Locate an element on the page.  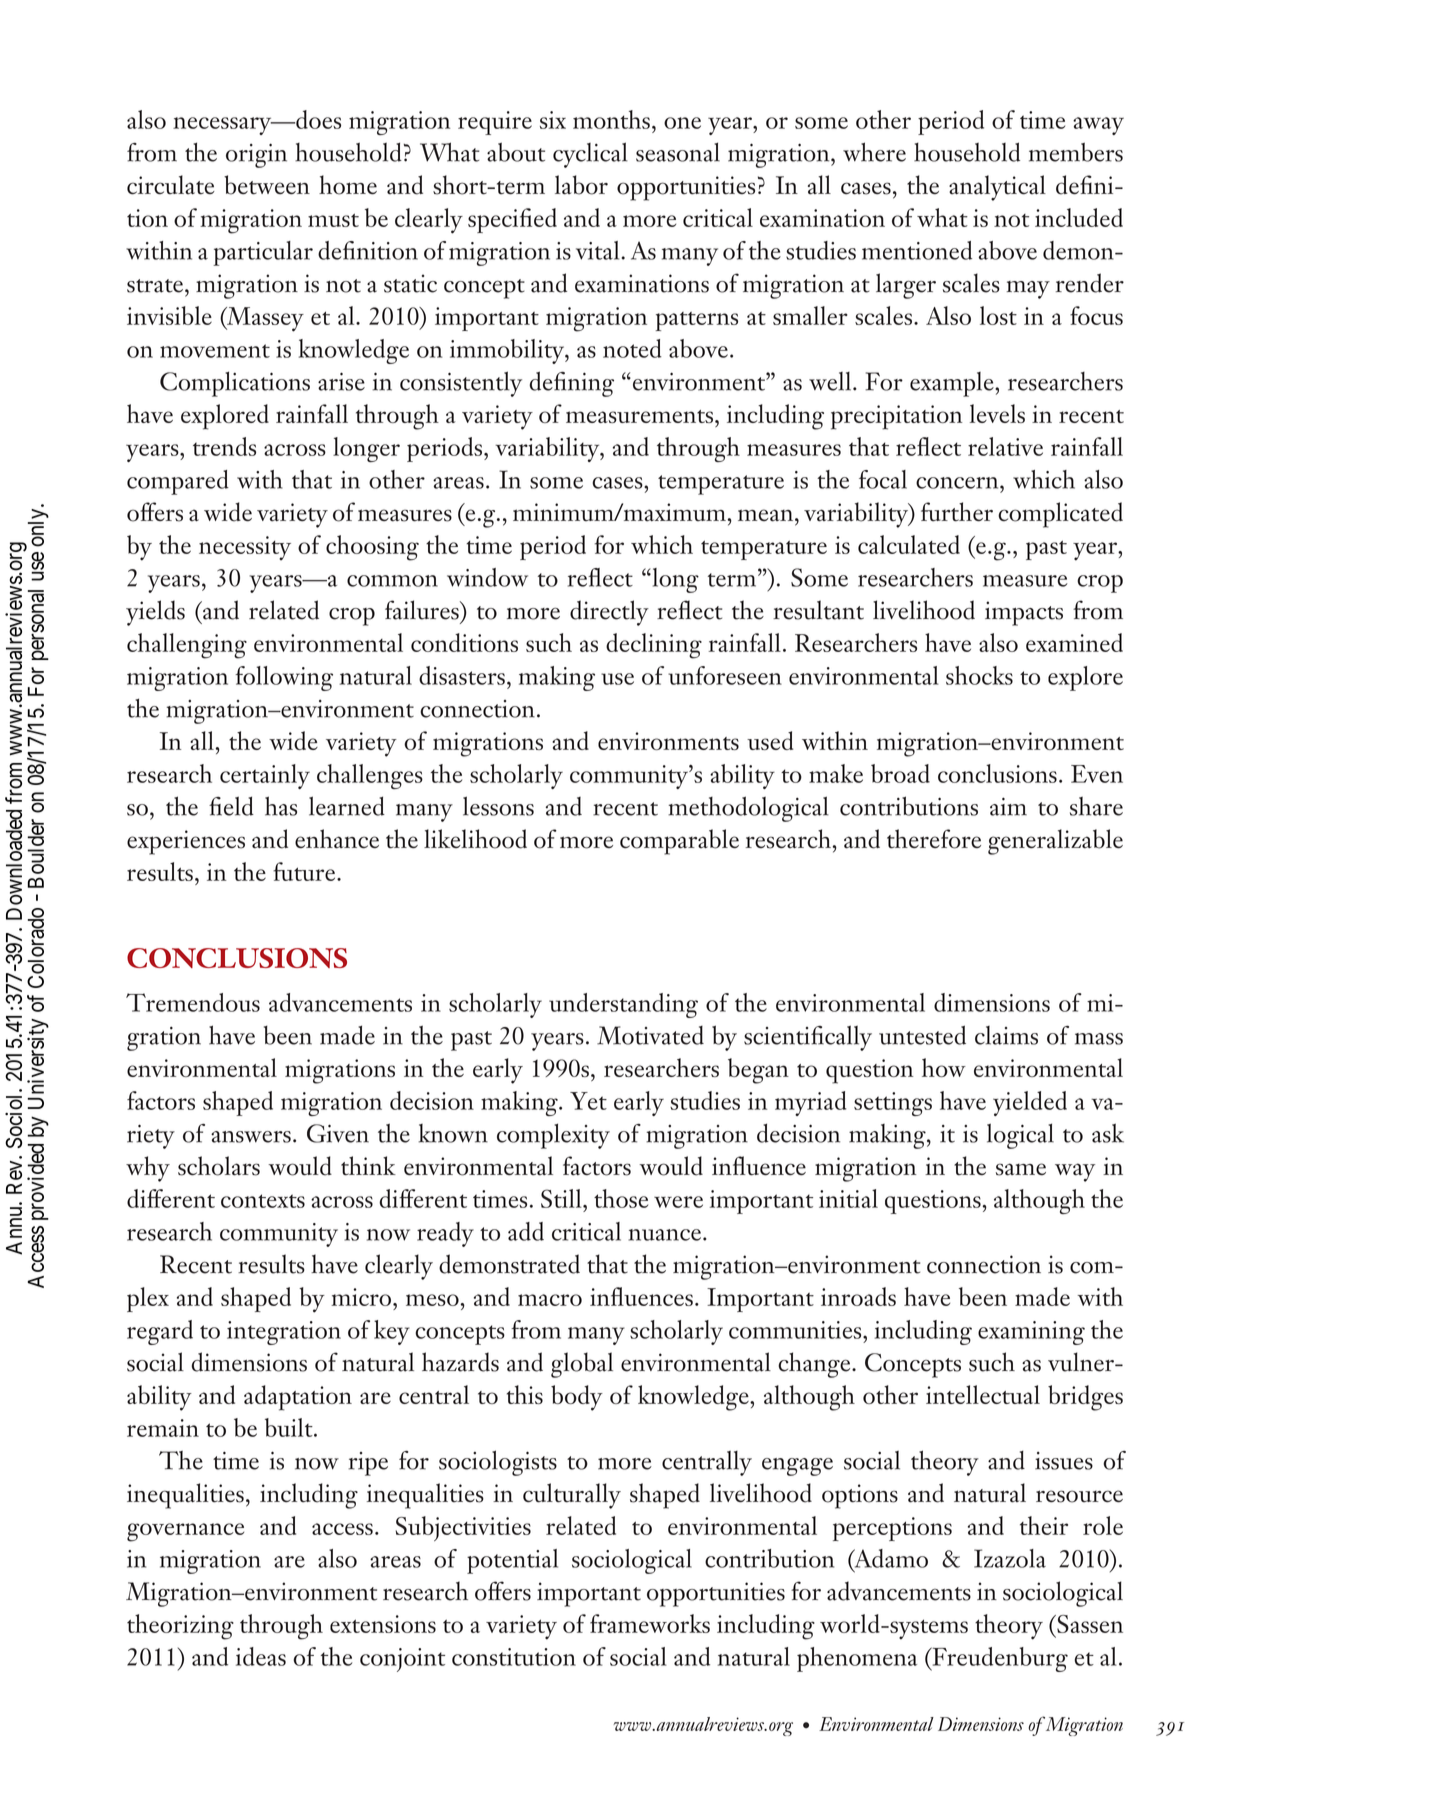
comparable is located at coordinates (679, 842).
